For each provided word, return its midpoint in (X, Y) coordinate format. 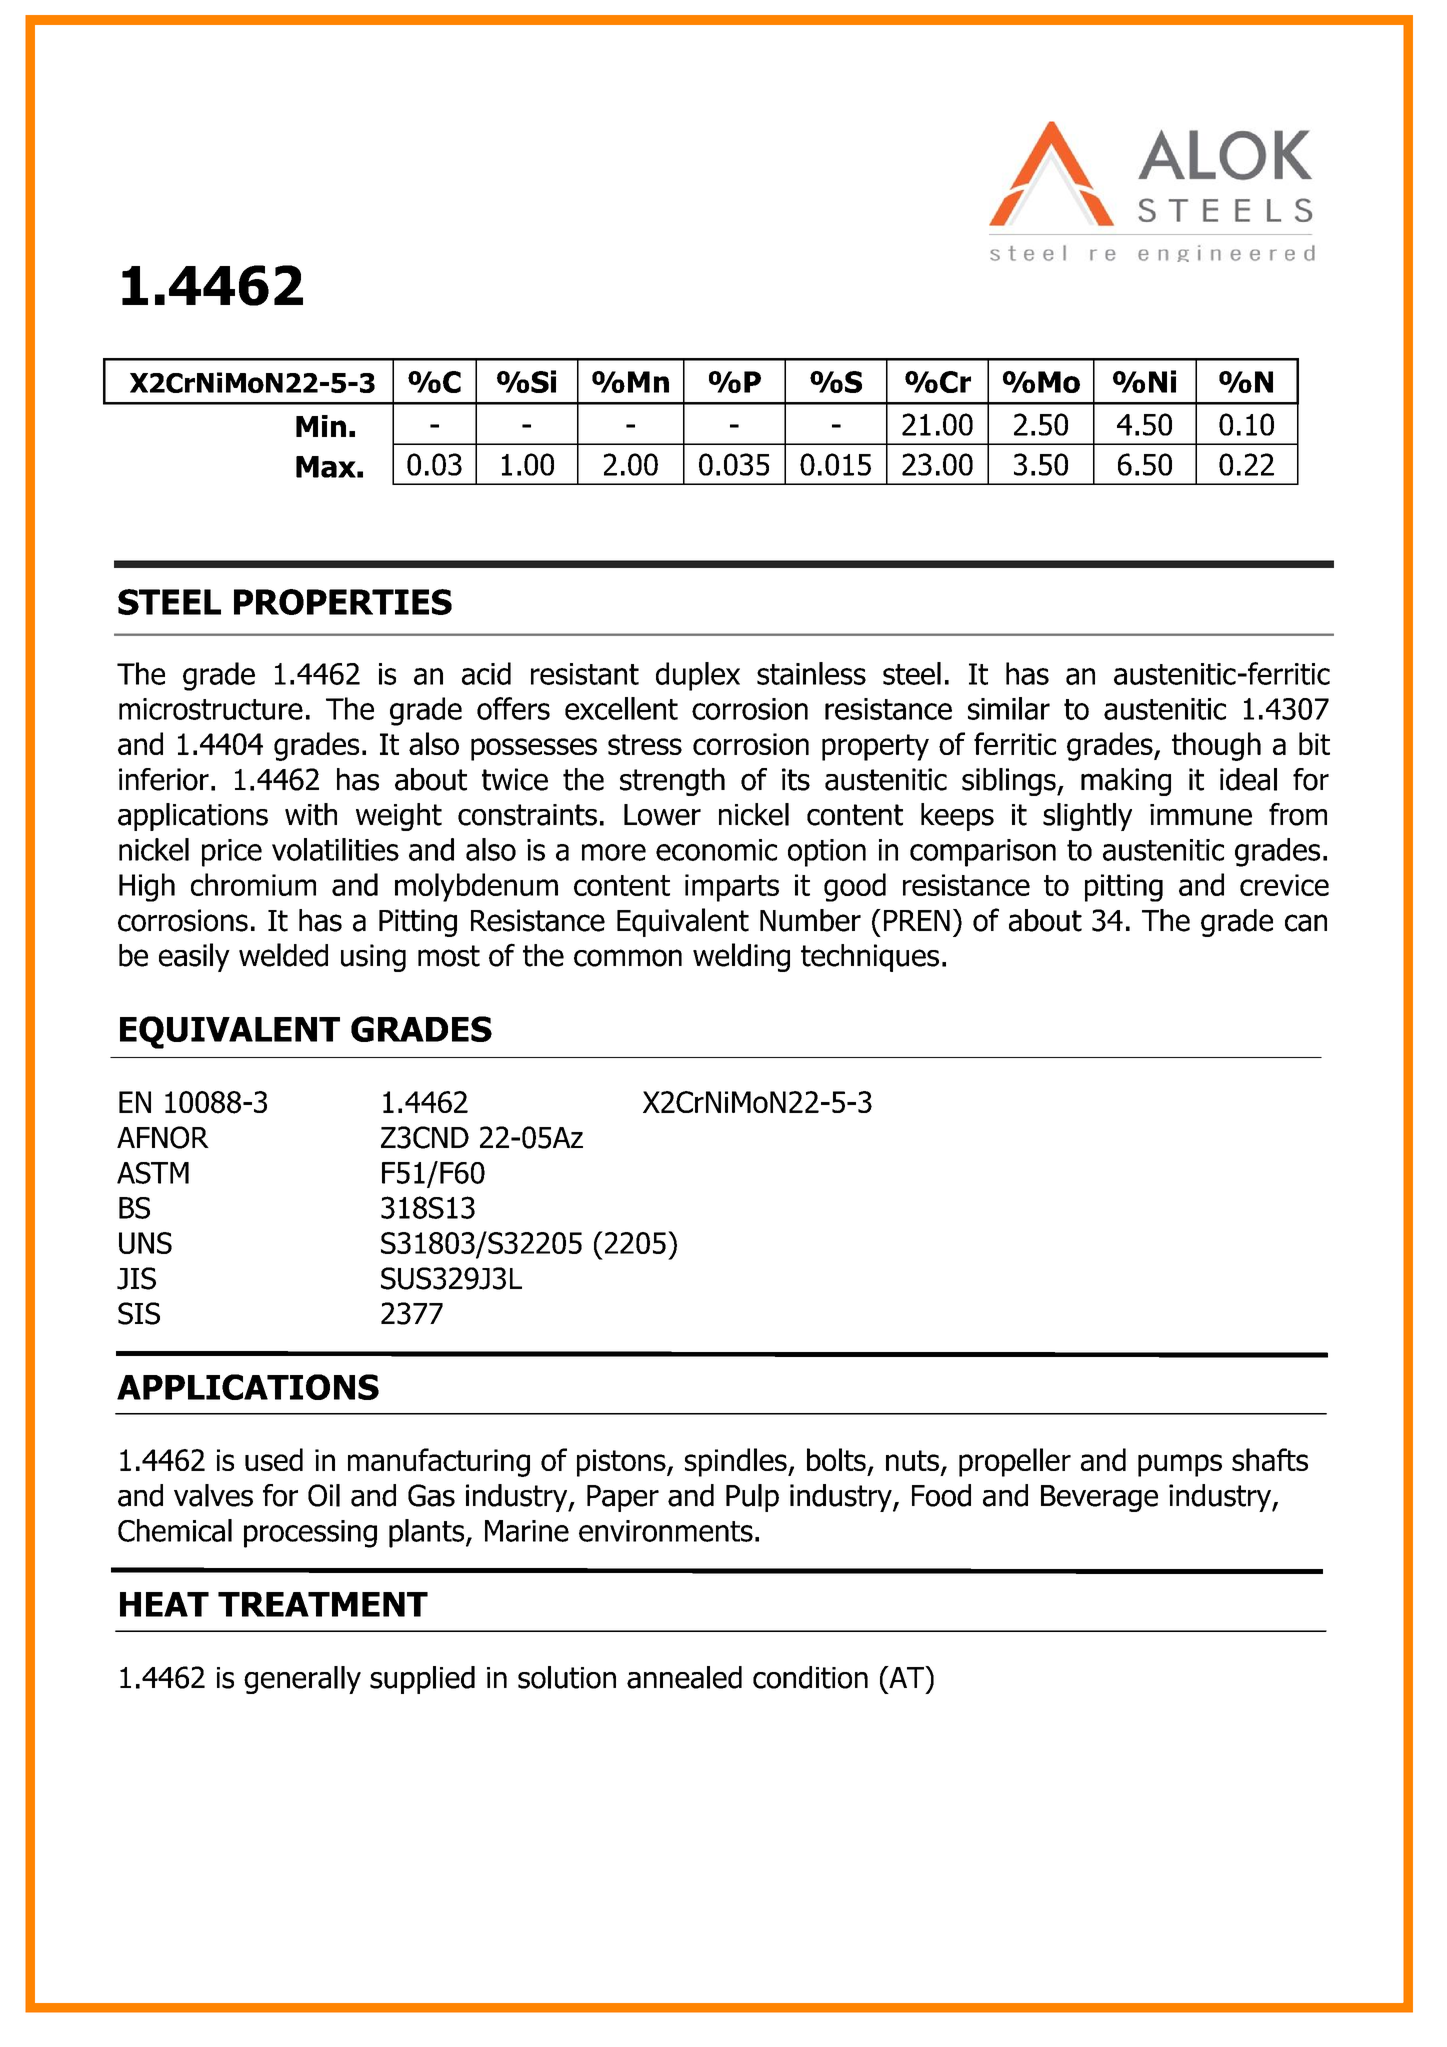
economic (716, 850)
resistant (585, 674)
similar (1009, 708)
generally (302, 1680)
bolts (836, 1459)
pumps (1180, 1465)
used (274, 1459)
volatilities (335, 849)
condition (810, 1677)
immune (1201, 815)
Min (321, 426)
